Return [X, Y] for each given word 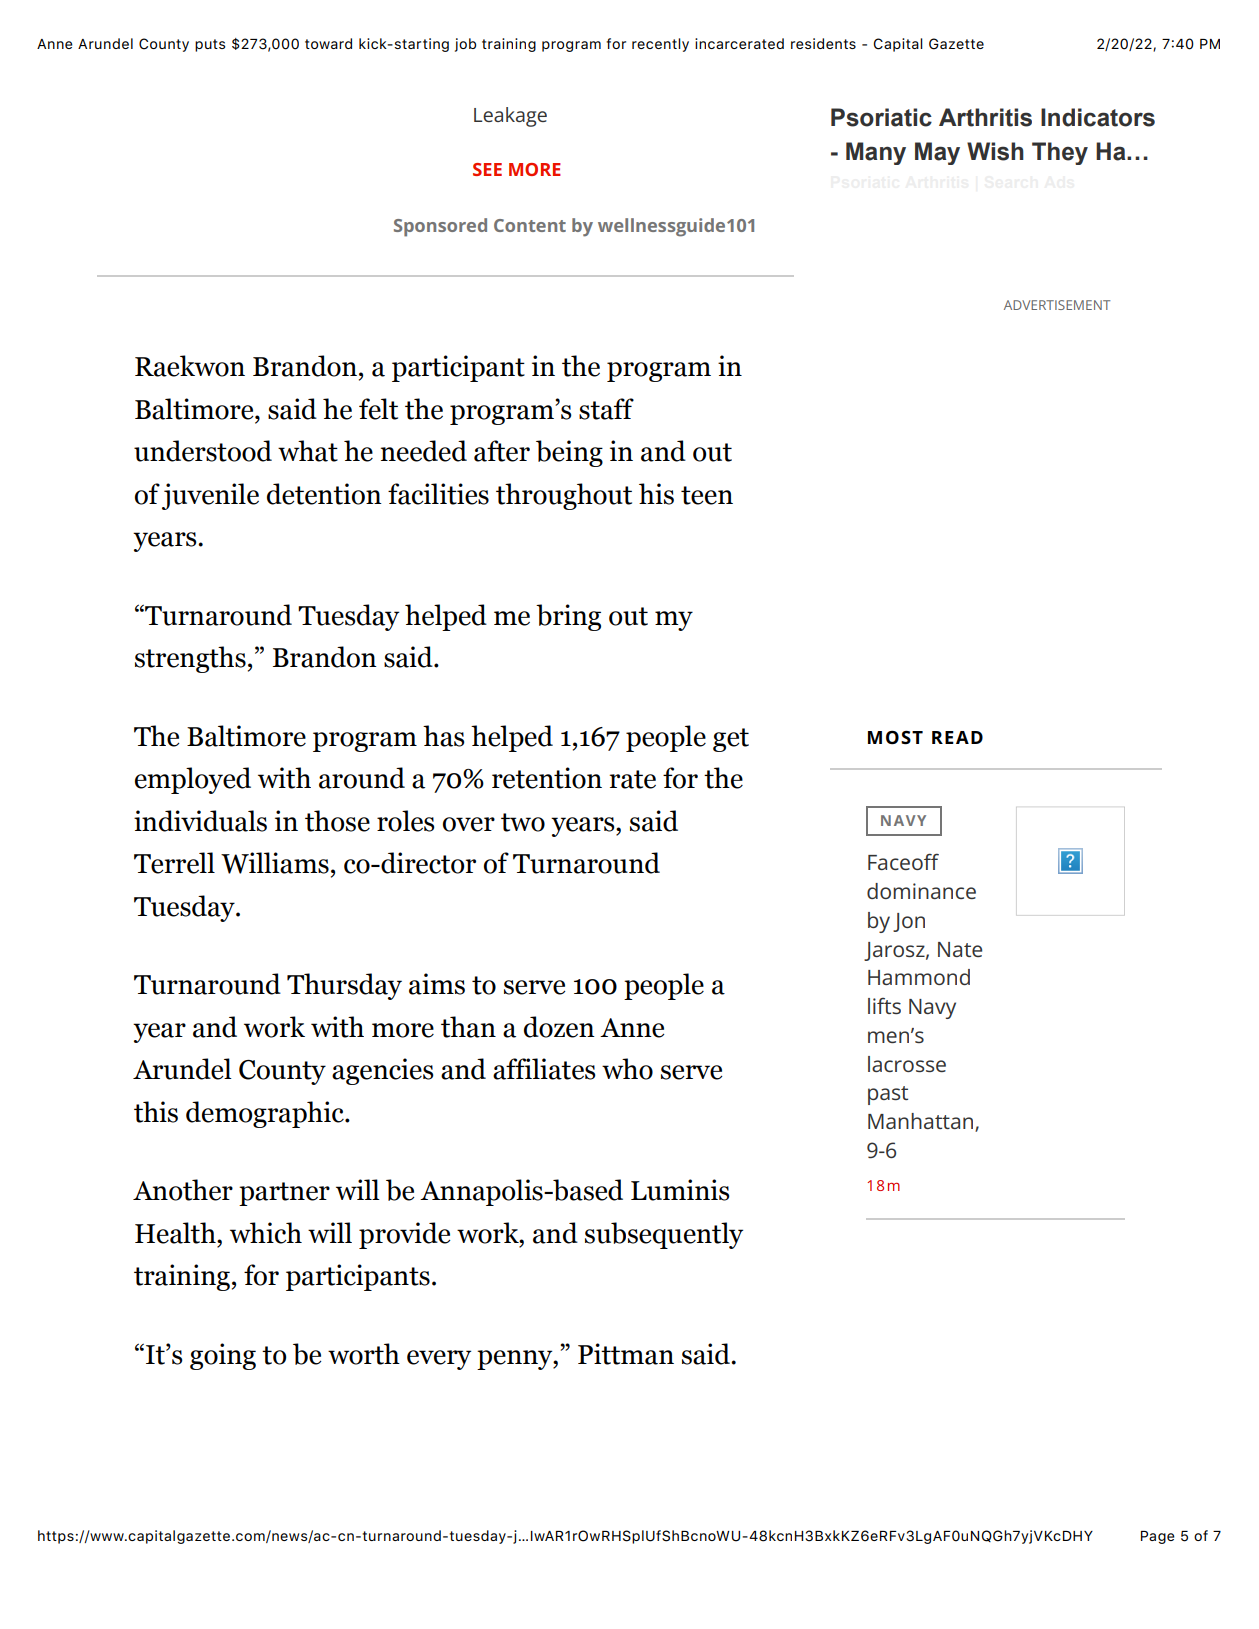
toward [328, 43]
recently [660, 45]
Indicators [1098, 117]
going [223, 1356]
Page [1158, 1537]
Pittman [626, 1354]
